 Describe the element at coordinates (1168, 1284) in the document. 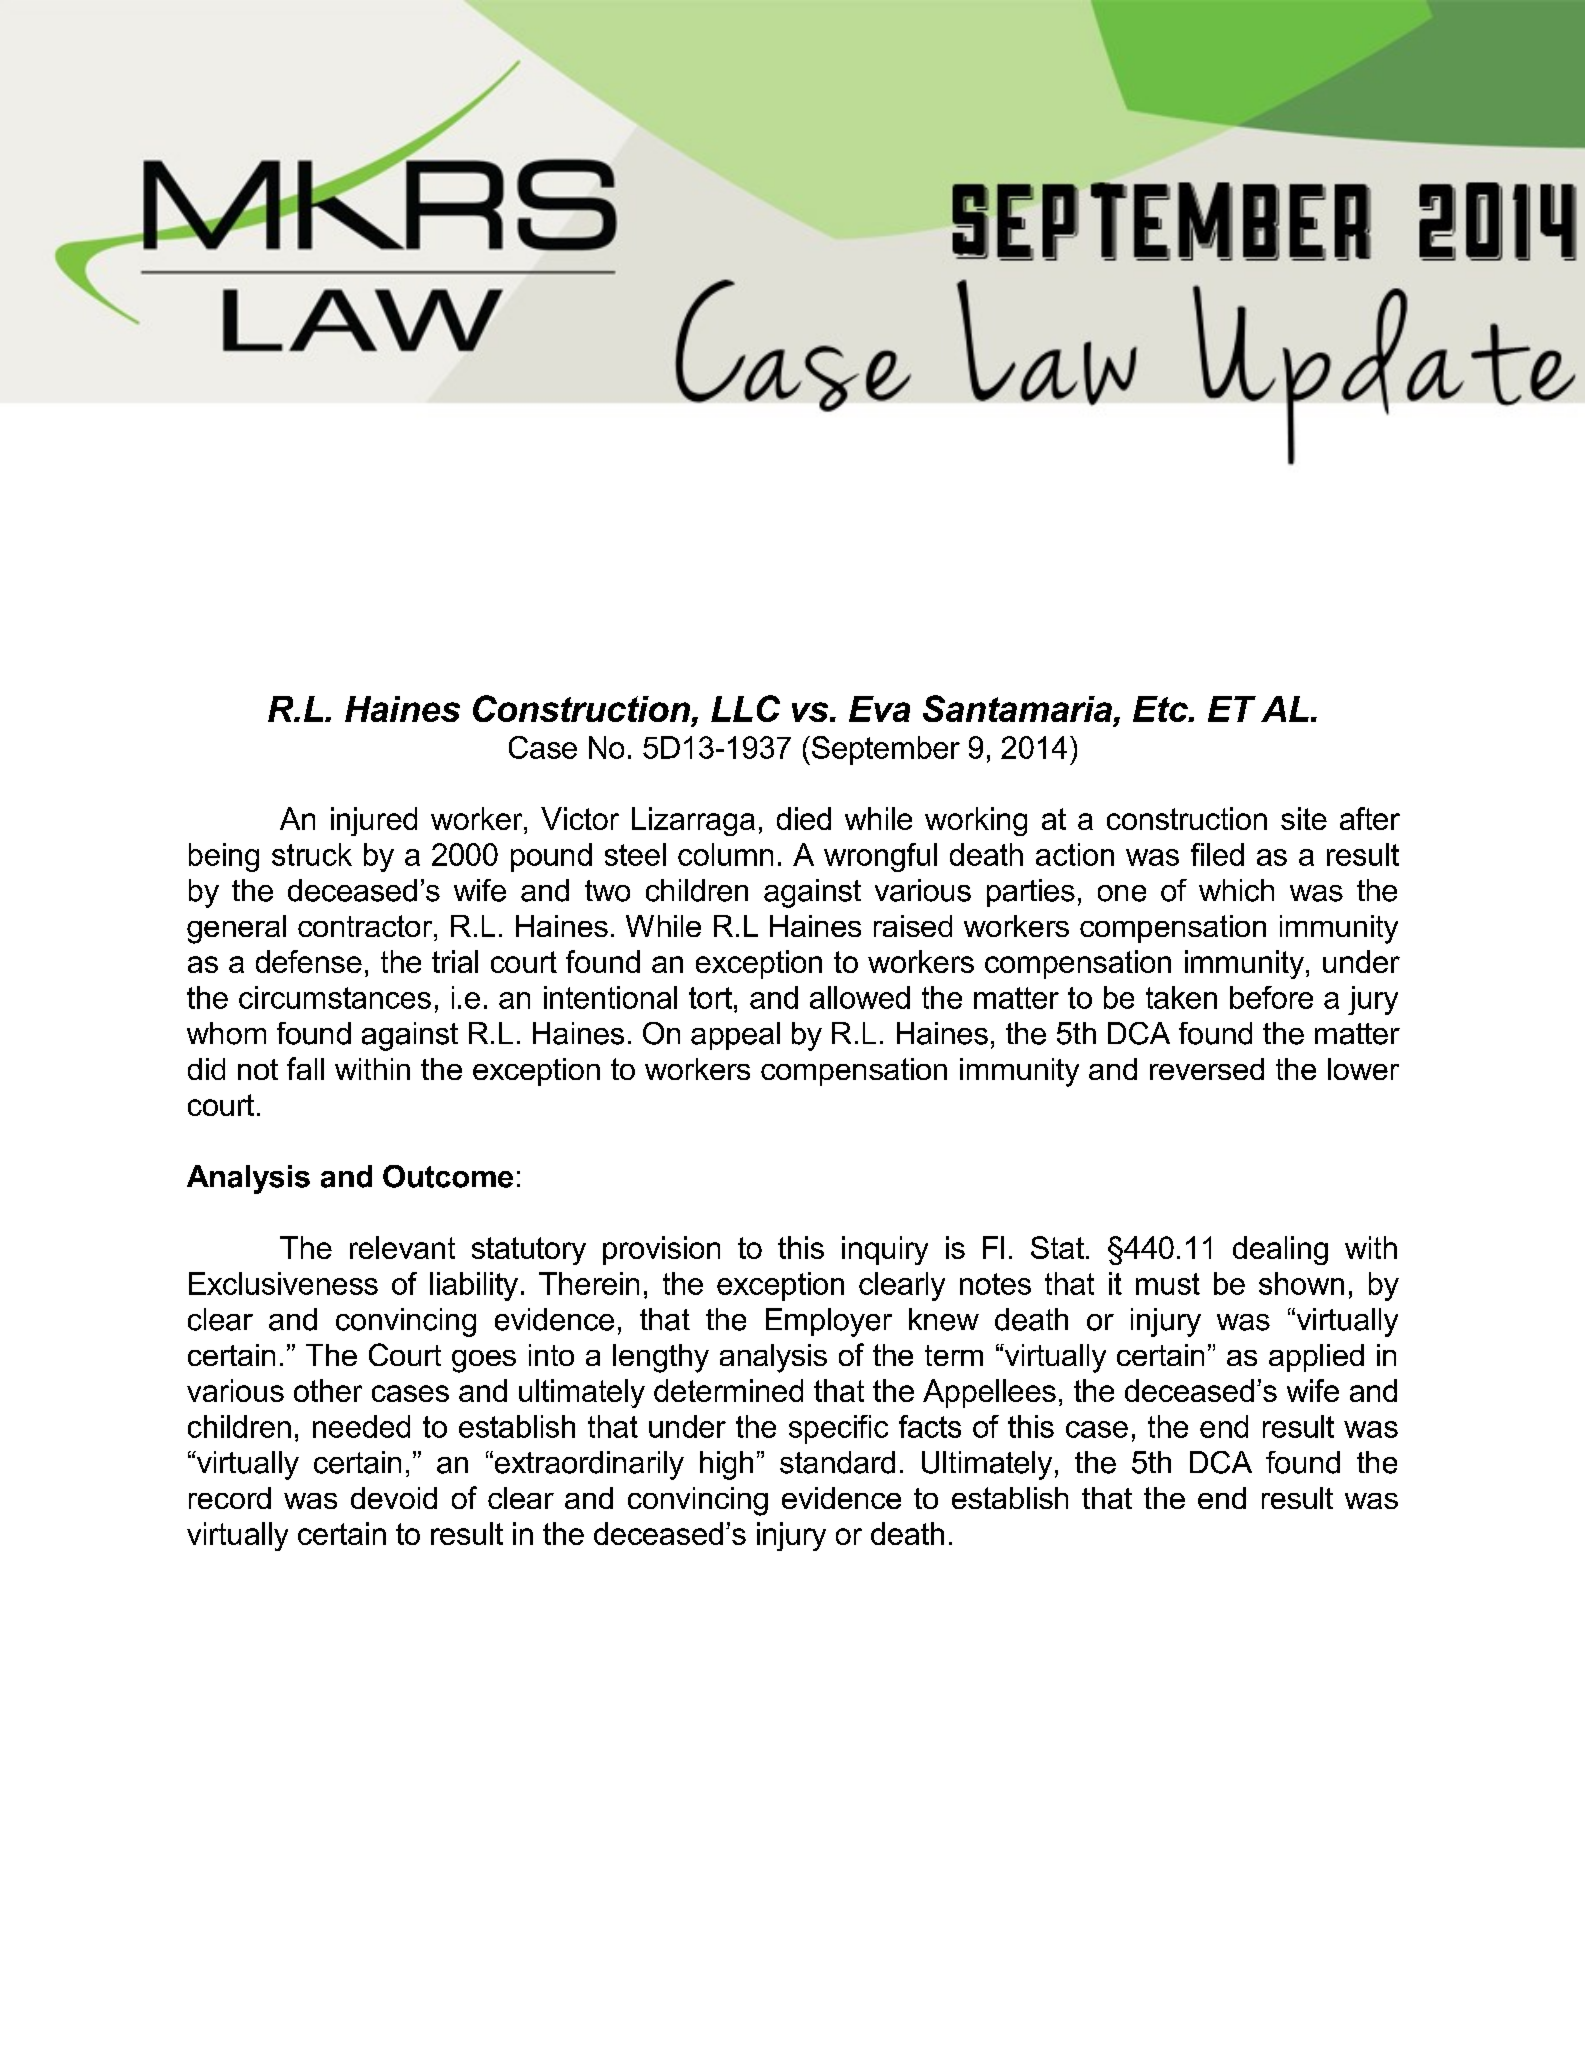

I see `must` at that location.
